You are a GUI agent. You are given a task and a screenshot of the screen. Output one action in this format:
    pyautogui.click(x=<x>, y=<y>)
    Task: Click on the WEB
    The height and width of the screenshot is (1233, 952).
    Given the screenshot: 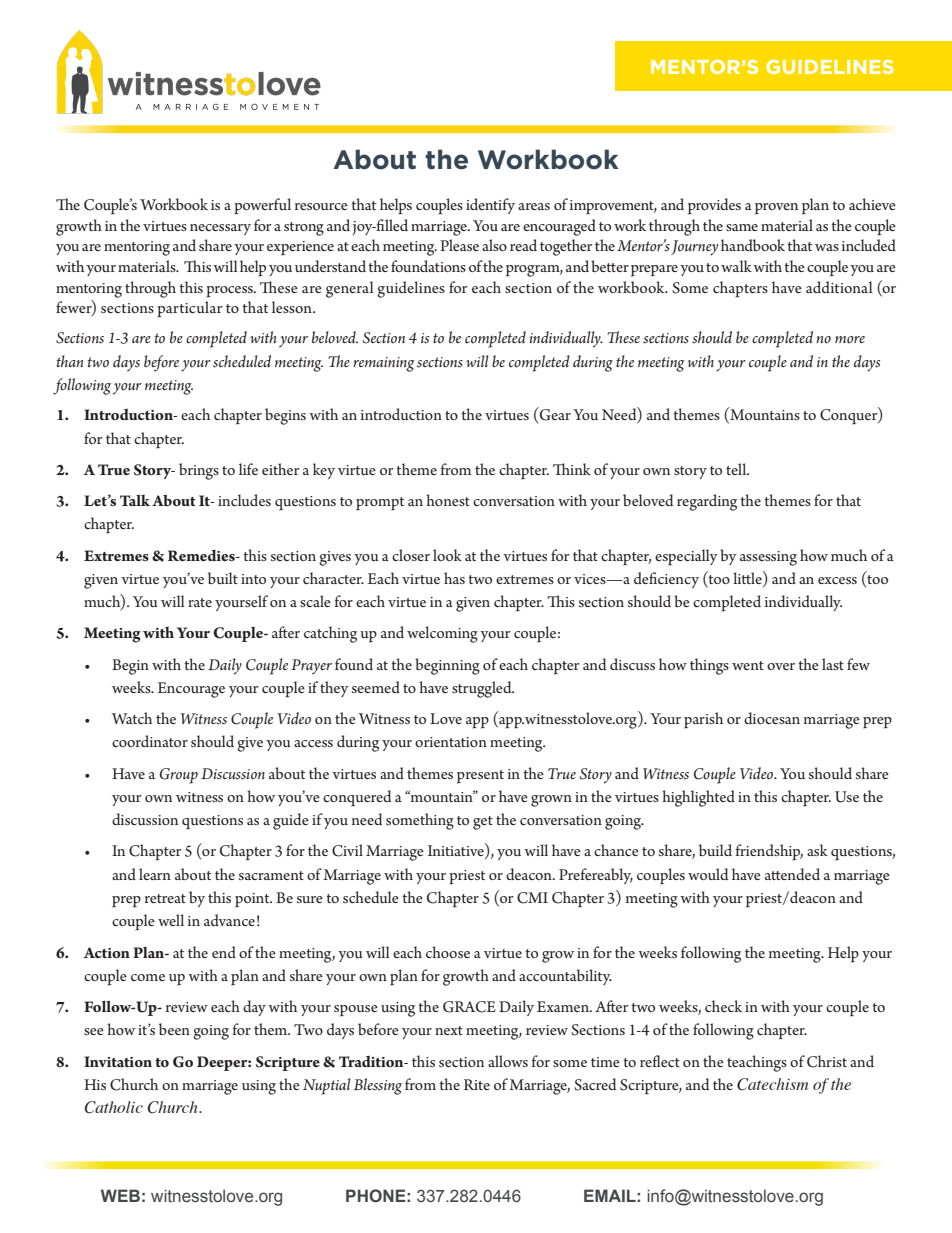 What is the action you would take?
    pyautogui.click(x=120, y=1195)
